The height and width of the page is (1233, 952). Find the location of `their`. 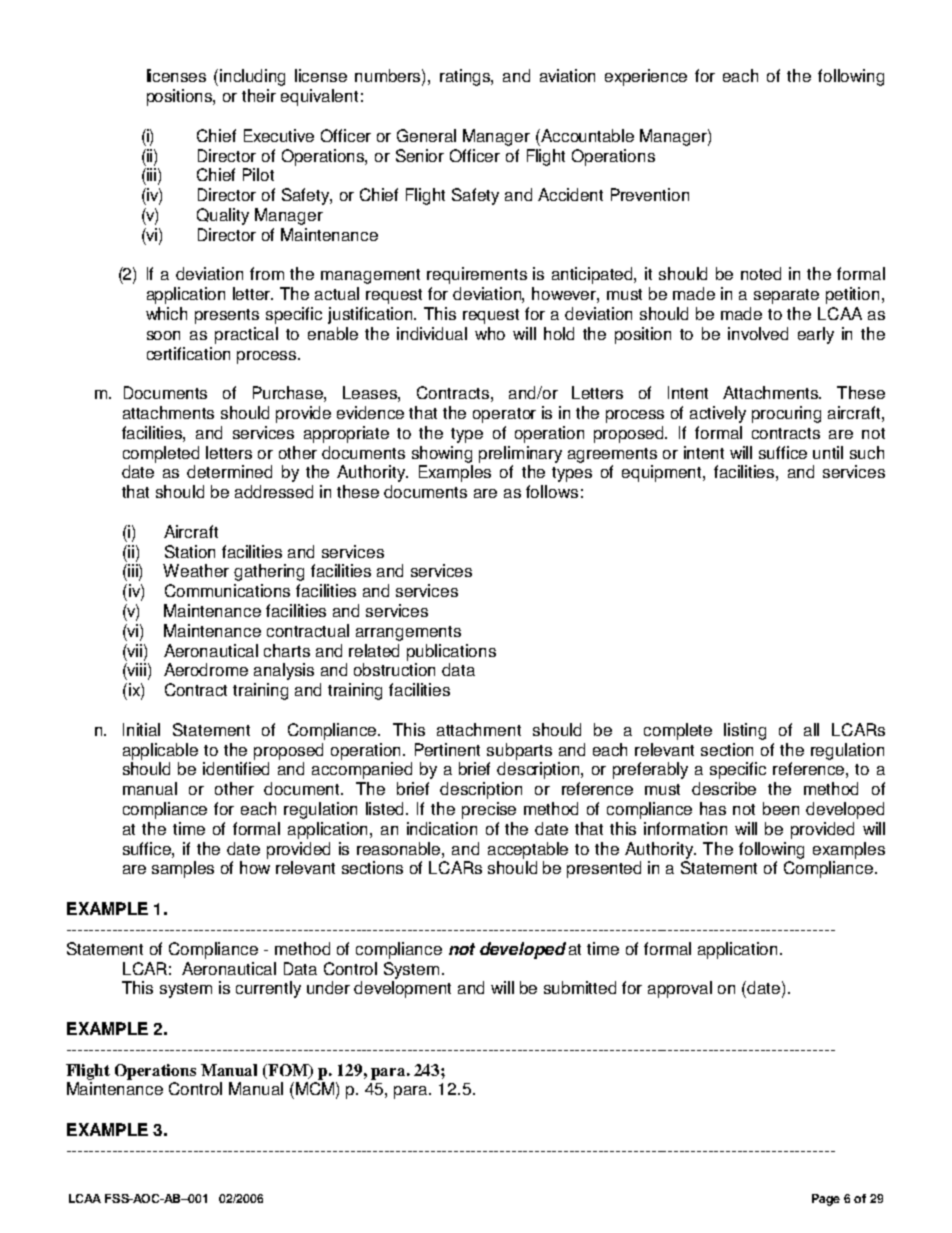

their is located at coordinates (259, 95).
